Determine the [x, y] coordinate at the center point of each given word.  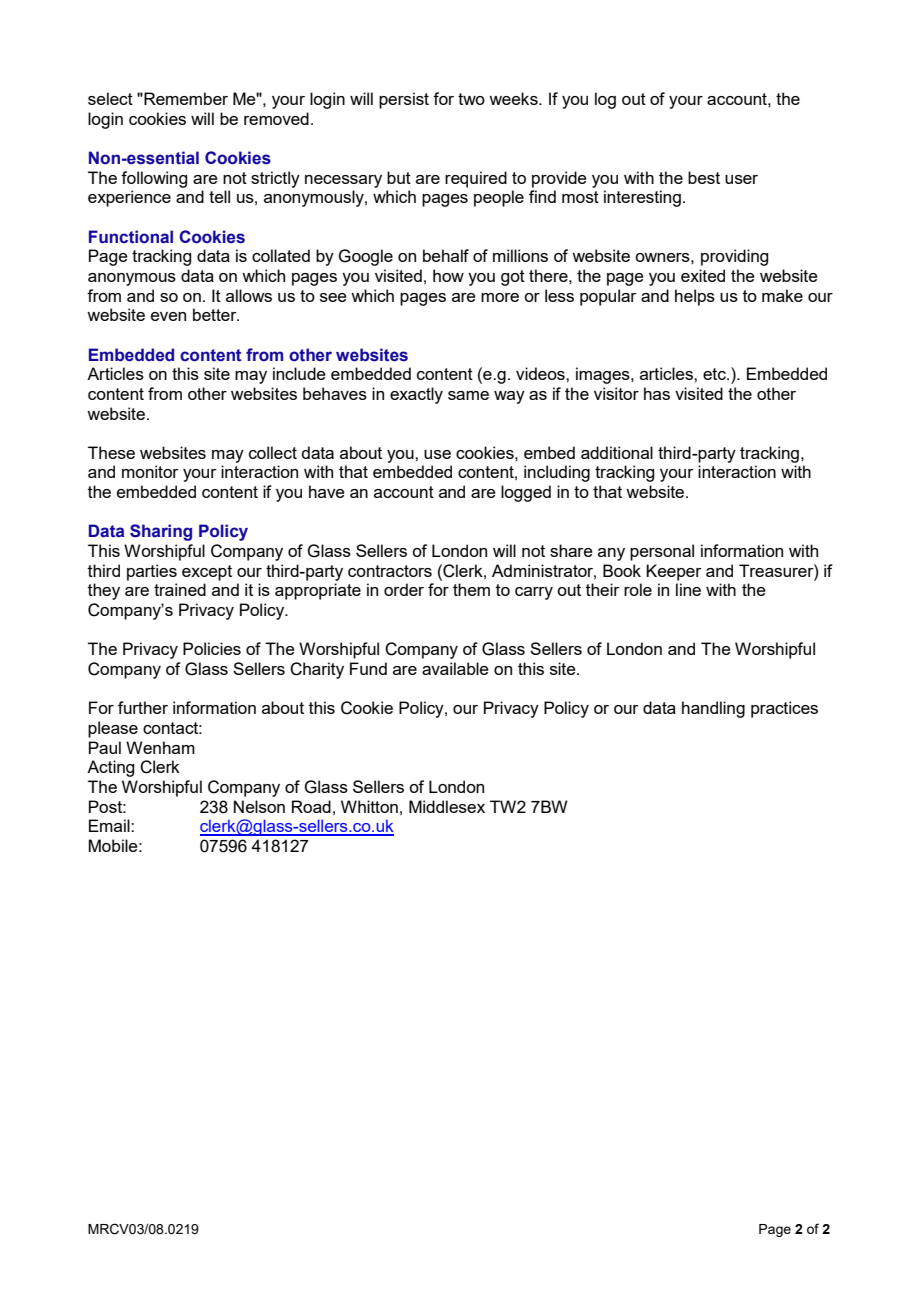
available [455, 668]
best [704, 177]
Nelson [259, 806]
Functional [131, 237]
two [471, 99]
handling [713, 709]
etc [715, 374]
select [110, 98]
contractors [390, 571]
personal [662, 552]
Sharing [161, 532]
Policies [212, 648]
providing [734, 257]
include [299, 373]
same [468, 395]
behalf [446, 255]
